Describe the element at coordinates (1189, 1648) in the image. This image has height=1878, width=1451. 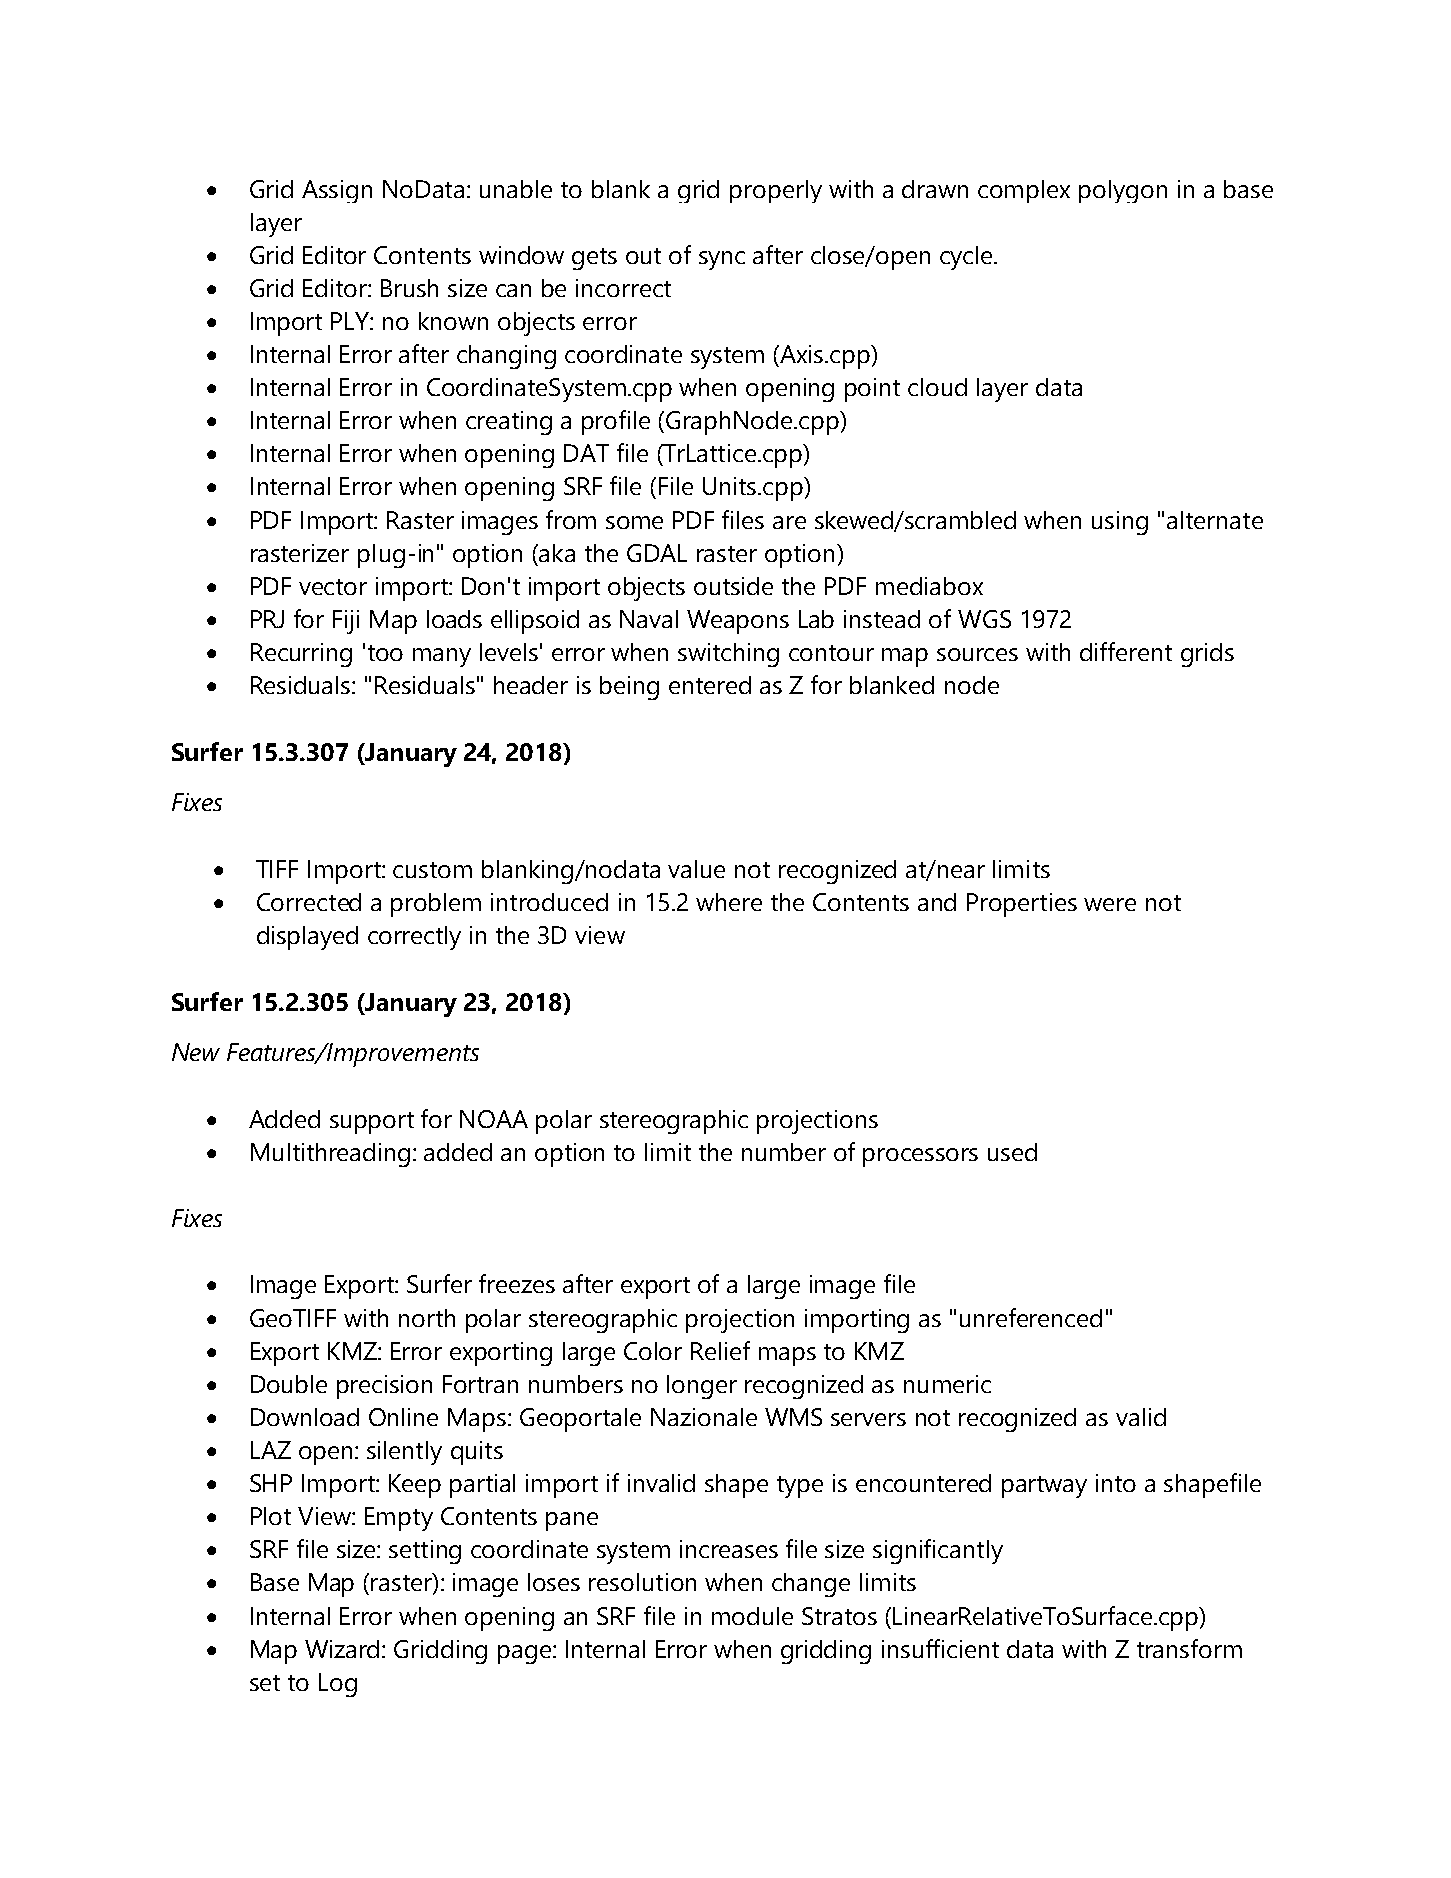
I see `transform` at that location.
